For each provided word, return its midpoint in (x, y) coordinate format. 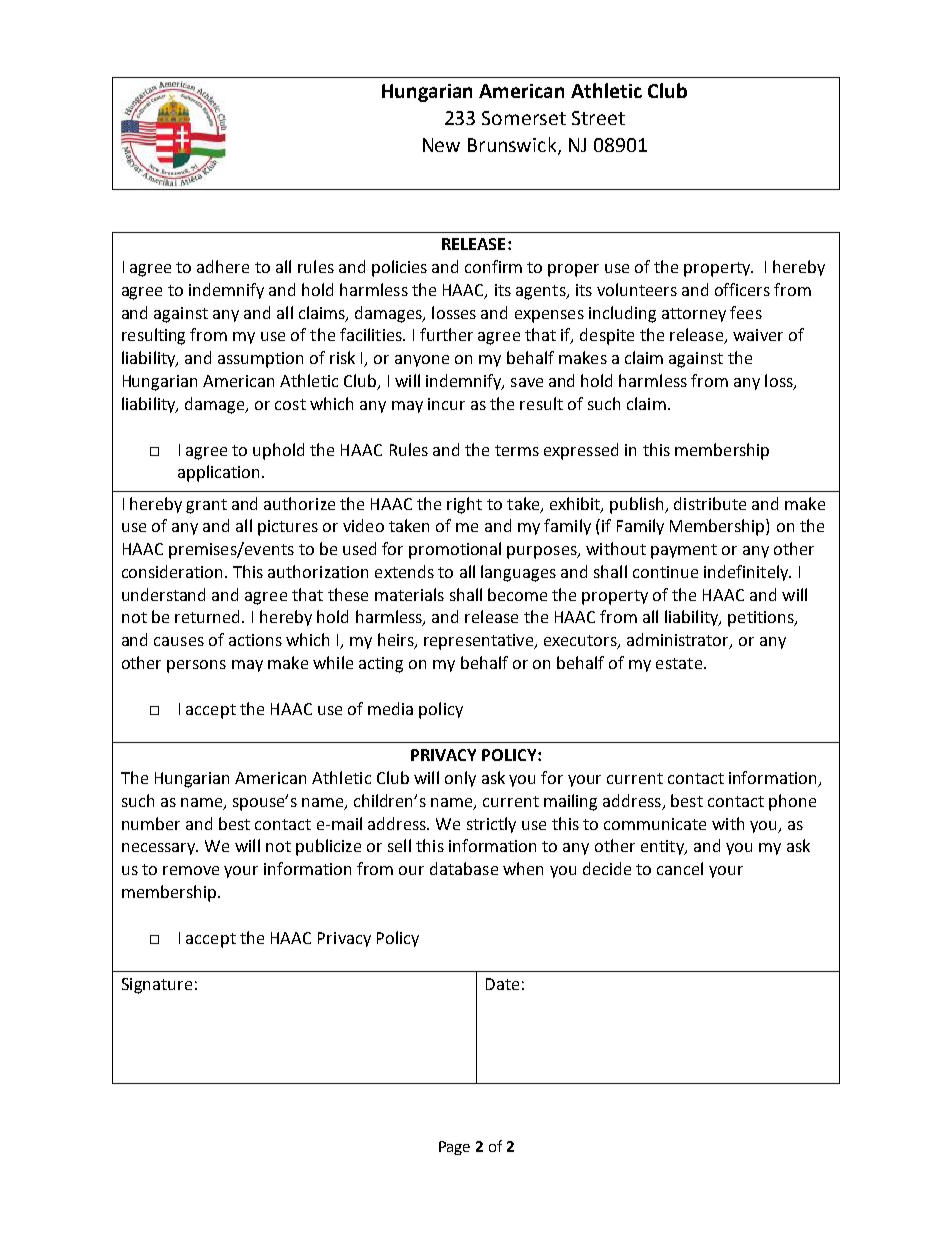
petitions (762, 619)
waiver (758, 335)
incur (446, 404)
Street (598, 118)
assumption (260, 360)
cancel (680, 868)
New (441, 145)
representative (480, 642)
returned (209, 616)
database (464, 868)
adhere (223, 266)
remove (191, 870)
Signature (157, 986)
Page (454, 1148)
